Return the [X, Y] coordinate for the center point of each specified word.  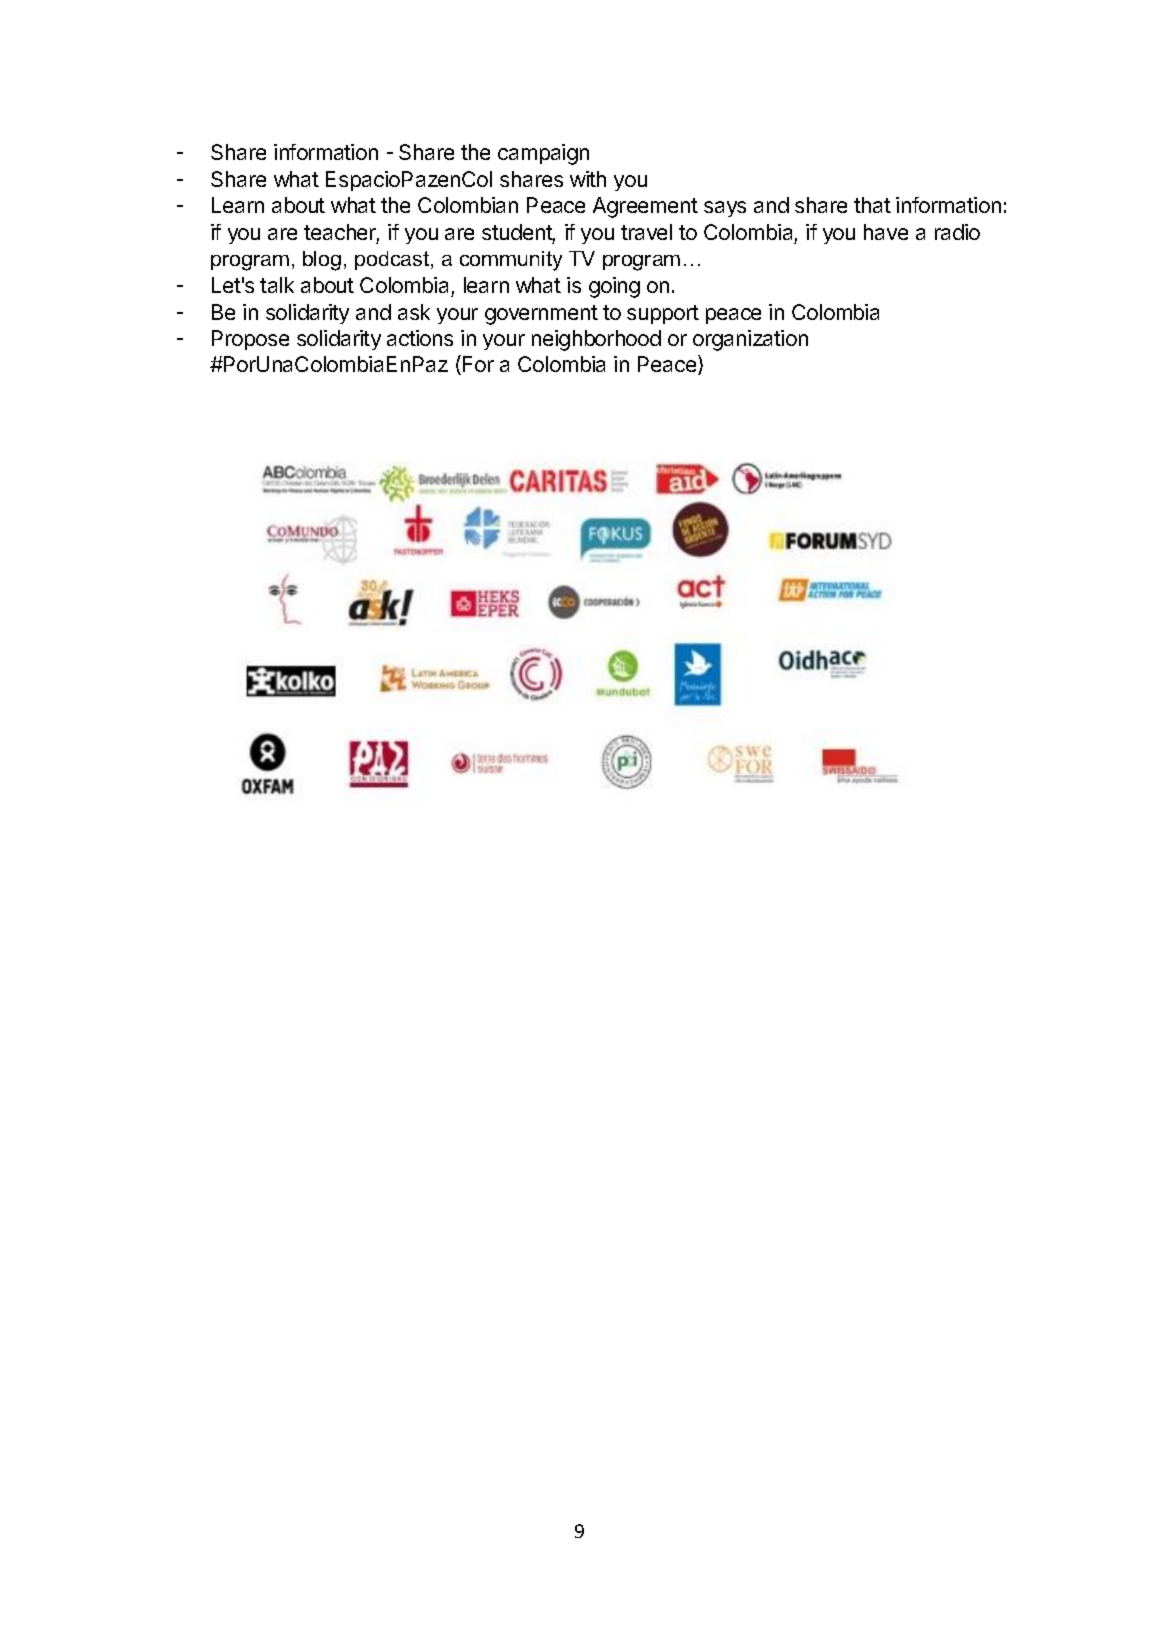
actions [420, 338]
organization [750, 340]
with [588, 179]
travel [646, 232]
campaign [543, 154]
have [886, 232]
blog [322, 261]
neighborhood [596, 340]
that [872, 205]
